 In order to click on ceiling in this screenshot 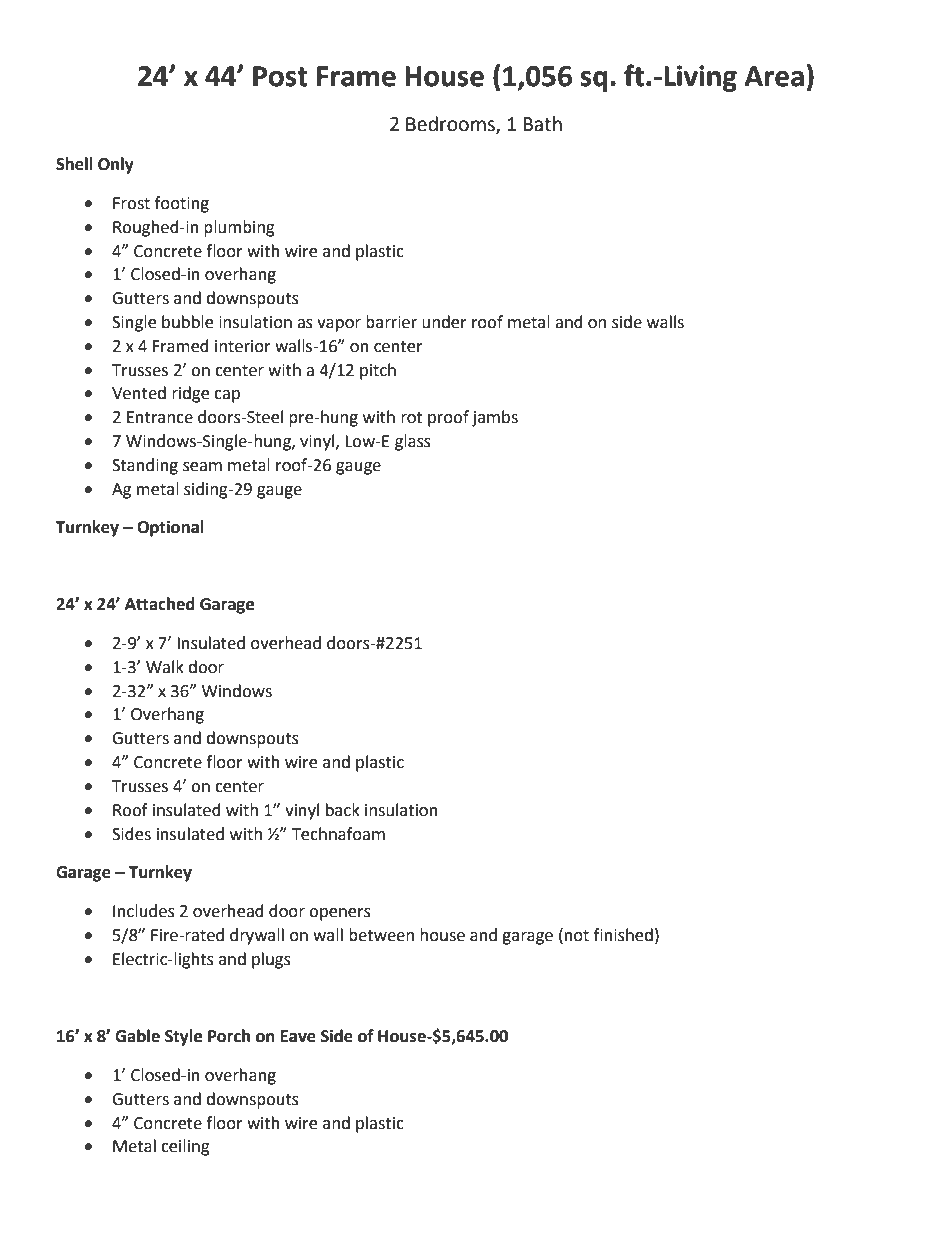, I will do `click(185, 1147)`.
